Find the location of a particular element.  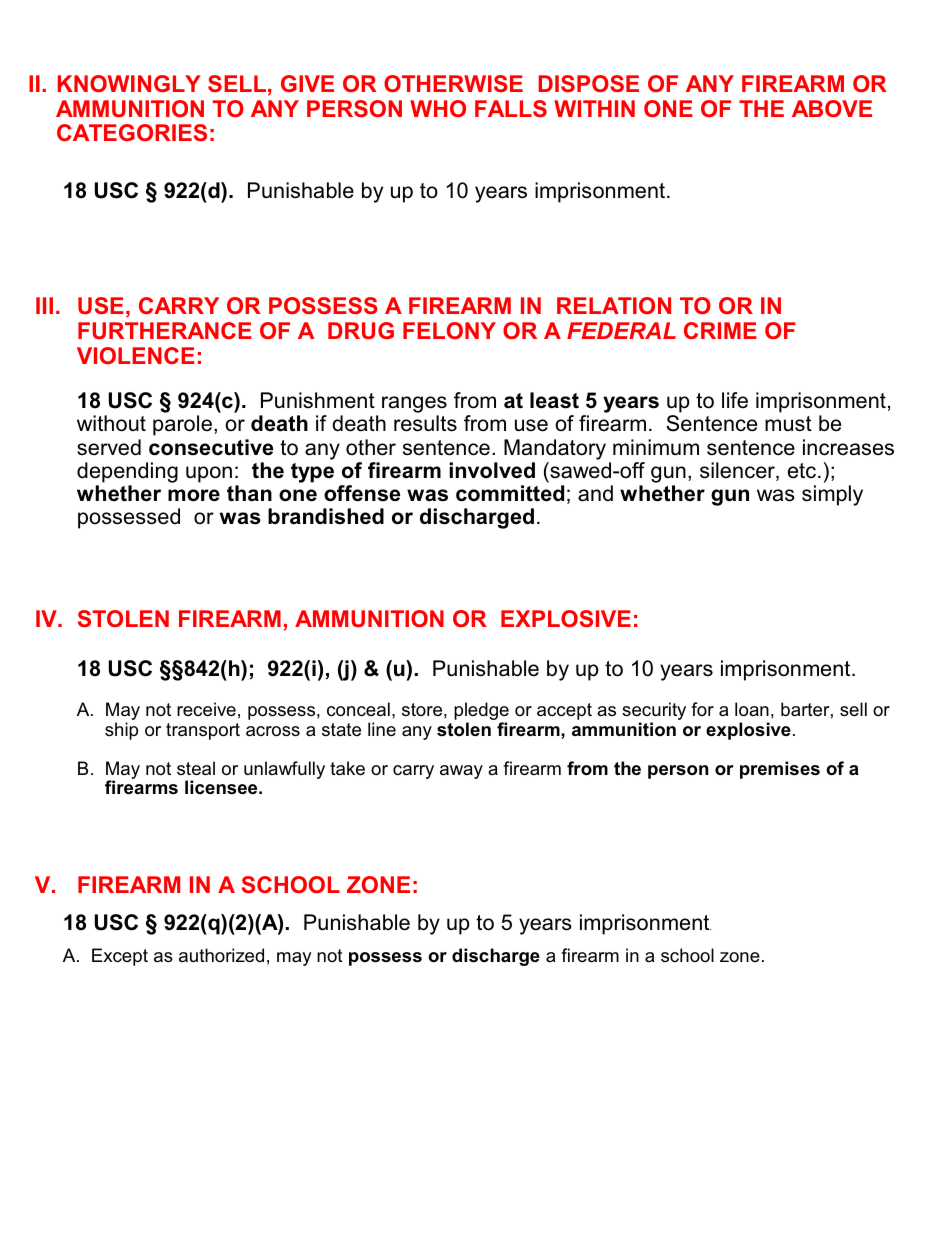

CATEGORIES is located at coordinates (132, 132).
